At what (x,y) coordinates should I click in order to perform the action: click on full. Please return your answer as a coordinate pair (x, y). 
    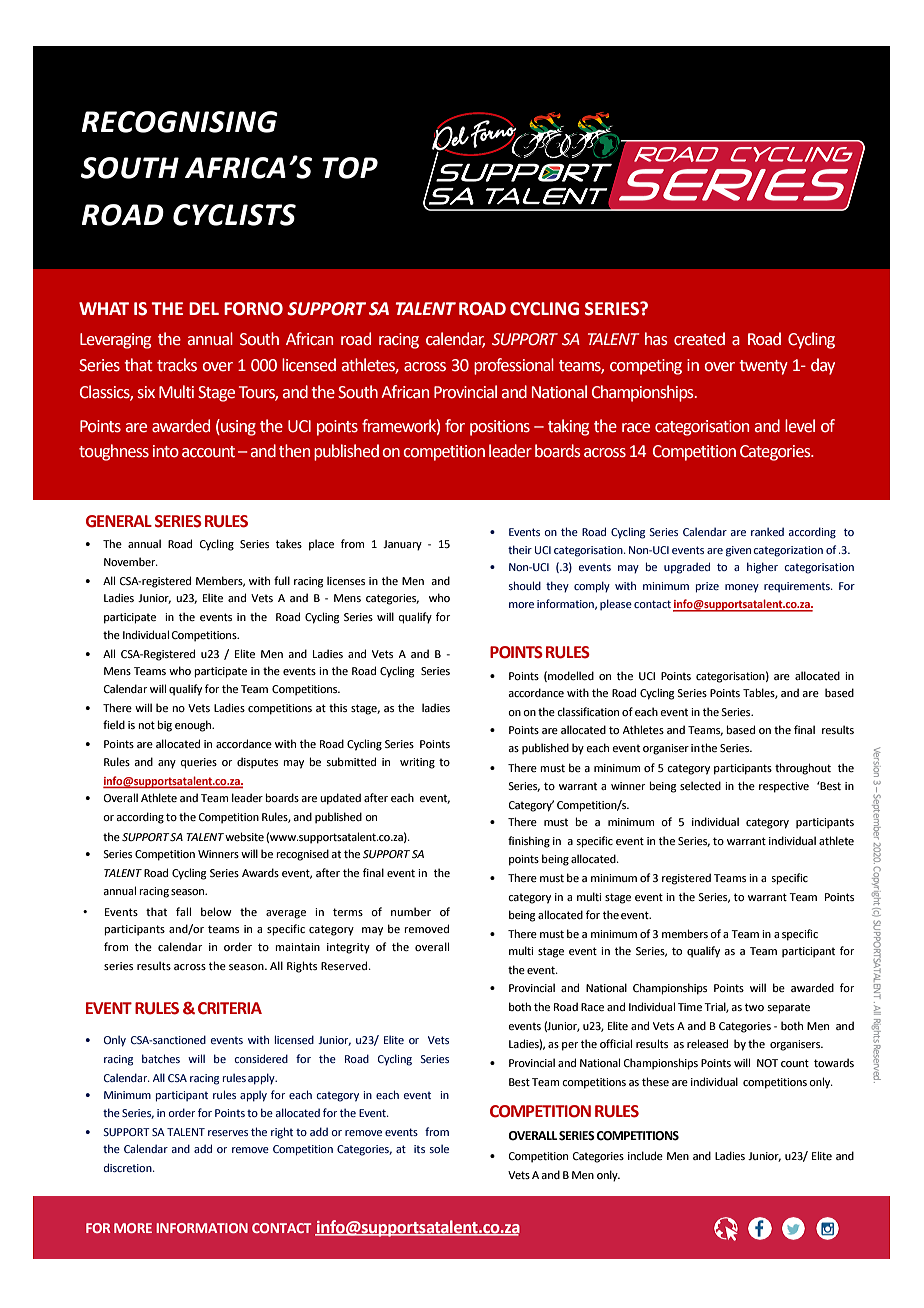
    Looking at the image, I should click on (282, 580).
